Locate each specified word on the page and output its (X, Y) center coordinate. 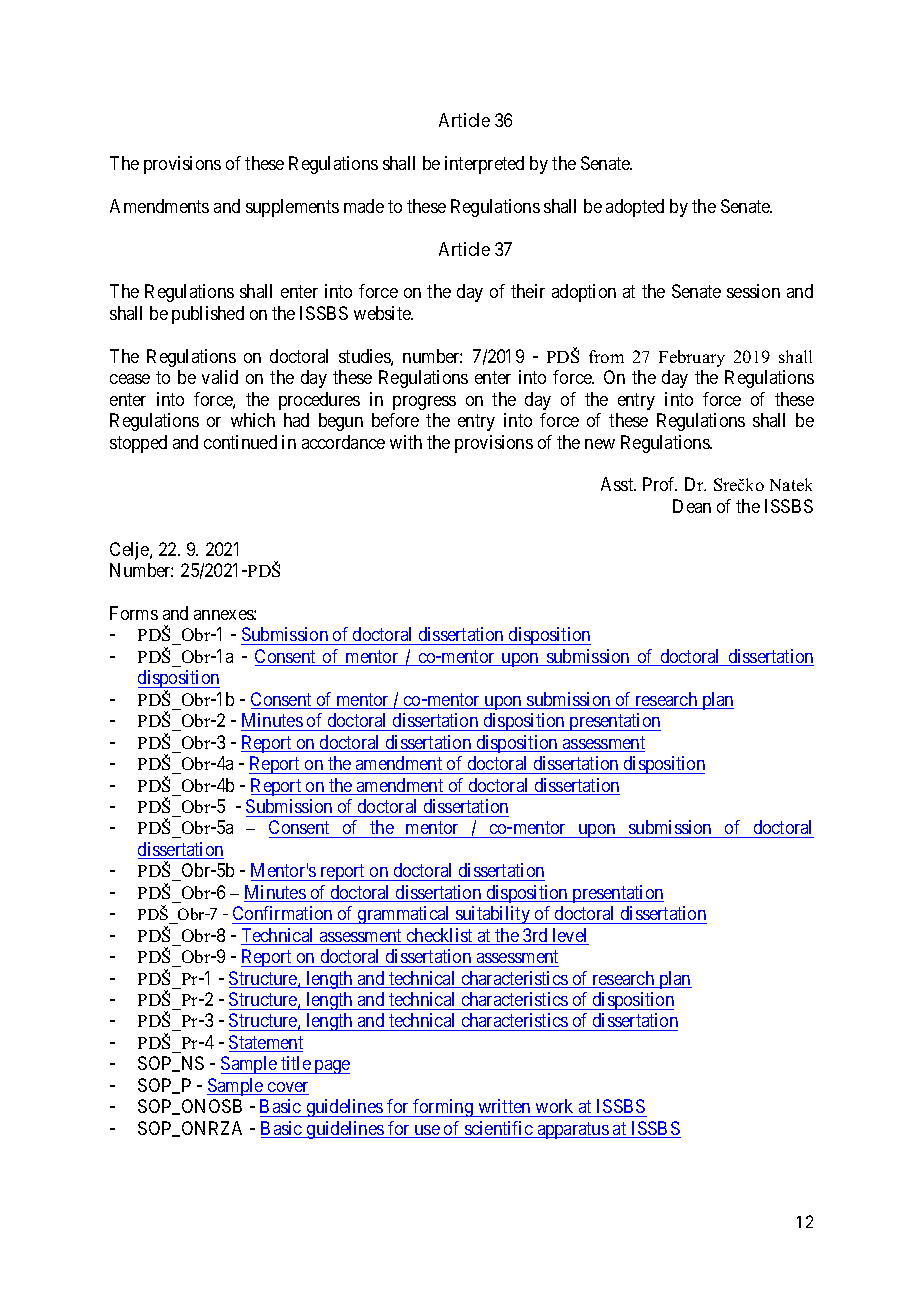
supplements (292, 208)
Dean (692, 506)
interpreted (484, 165)
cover (287, 1088)
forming (443, 1108)
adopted (635, 208)
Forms (134, 613)
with (406, 442)
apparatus (572, 1130)
